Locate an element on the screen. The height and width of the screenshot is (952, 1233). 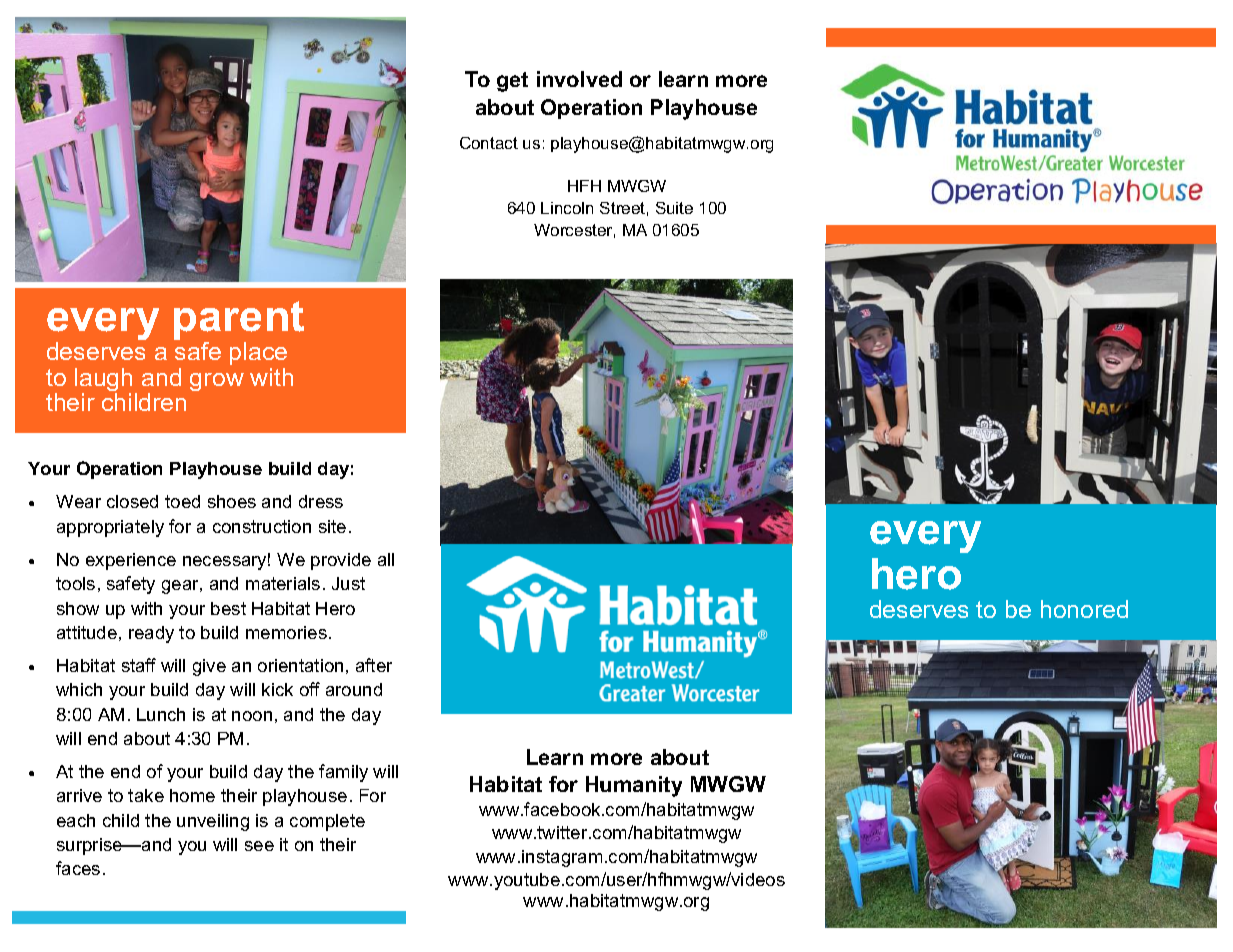
involved is located at coordinates (579, 79).
